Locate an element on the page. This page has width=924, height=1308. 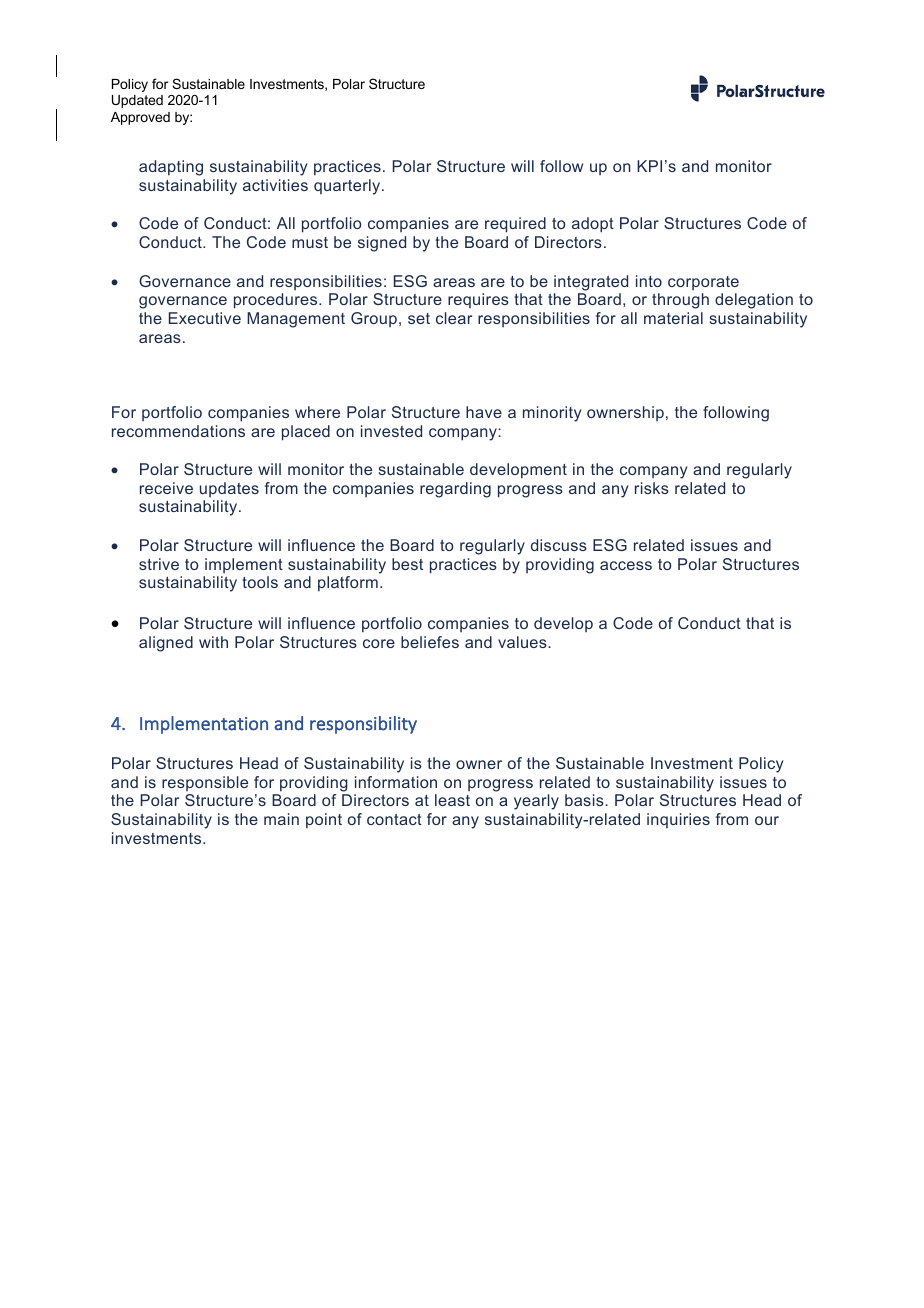
adopt is located at coordinates (593, 225).
